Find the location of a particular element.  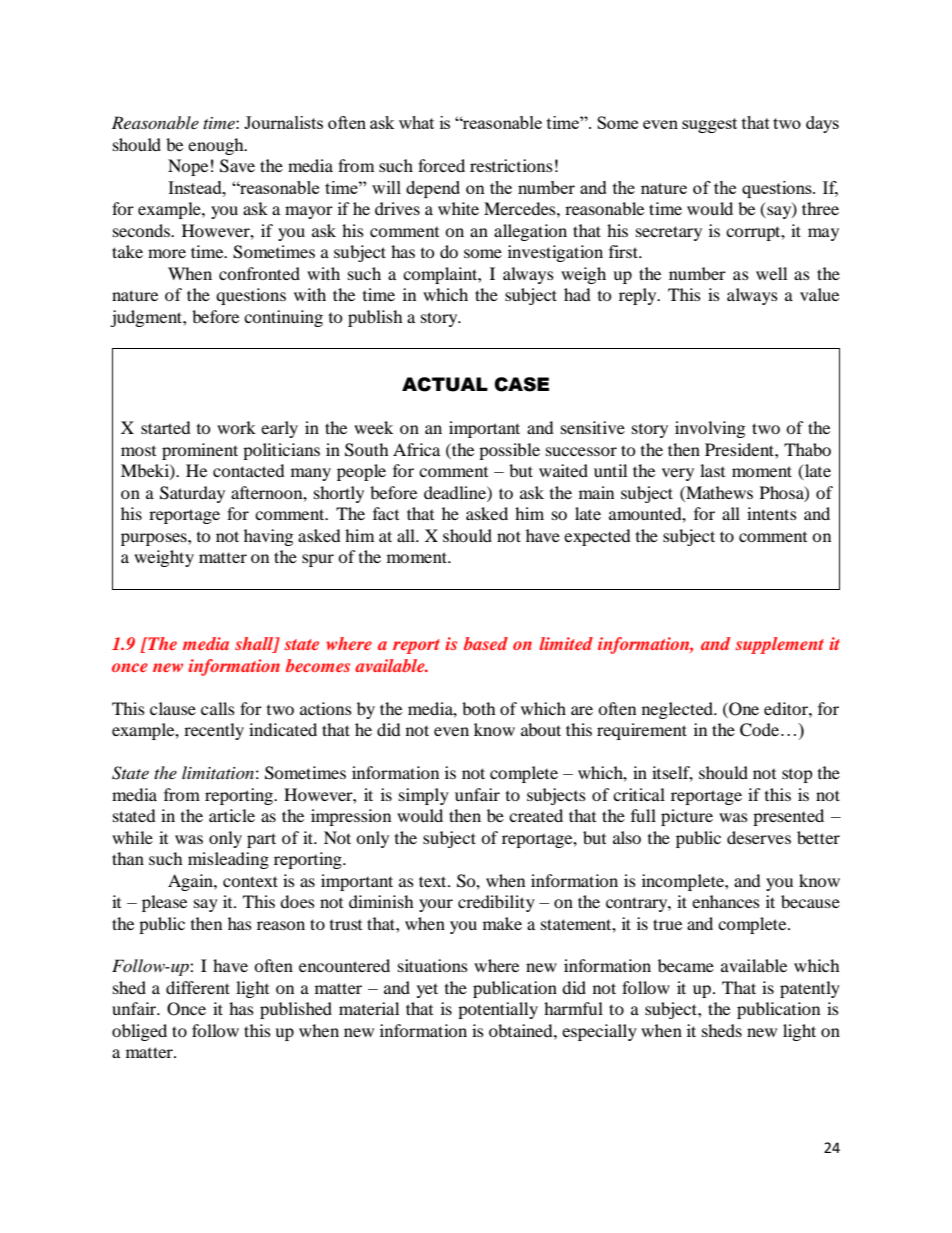

intents is located at coordinates (772, 513).
